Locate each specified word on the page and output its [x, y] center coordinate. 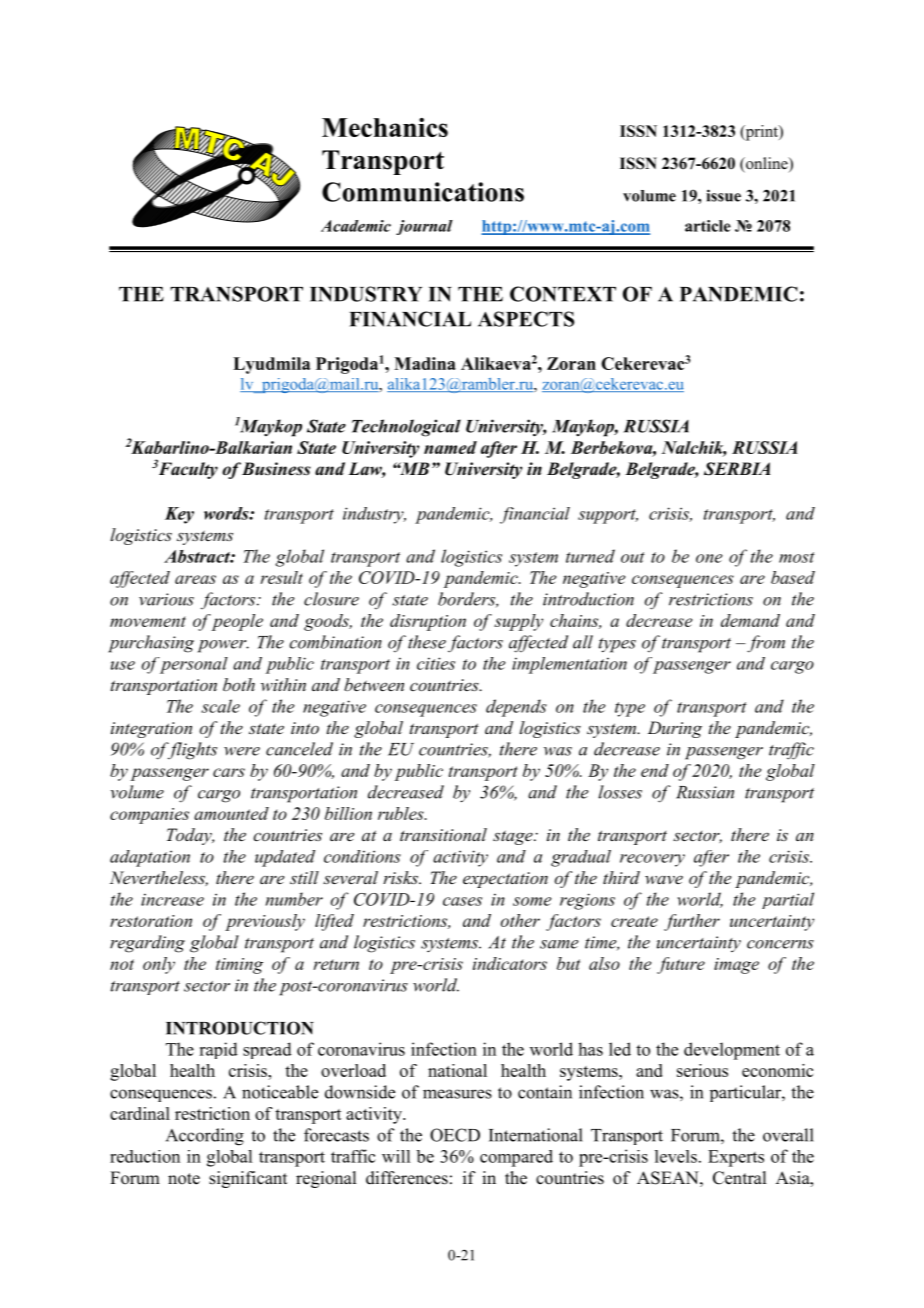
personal [194, 665]
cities [436, 663]
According [205, 1137]
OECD [455, 1135]
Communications [423, 192]
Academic [356, 226]
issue [723, 195]
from [765, 644]
